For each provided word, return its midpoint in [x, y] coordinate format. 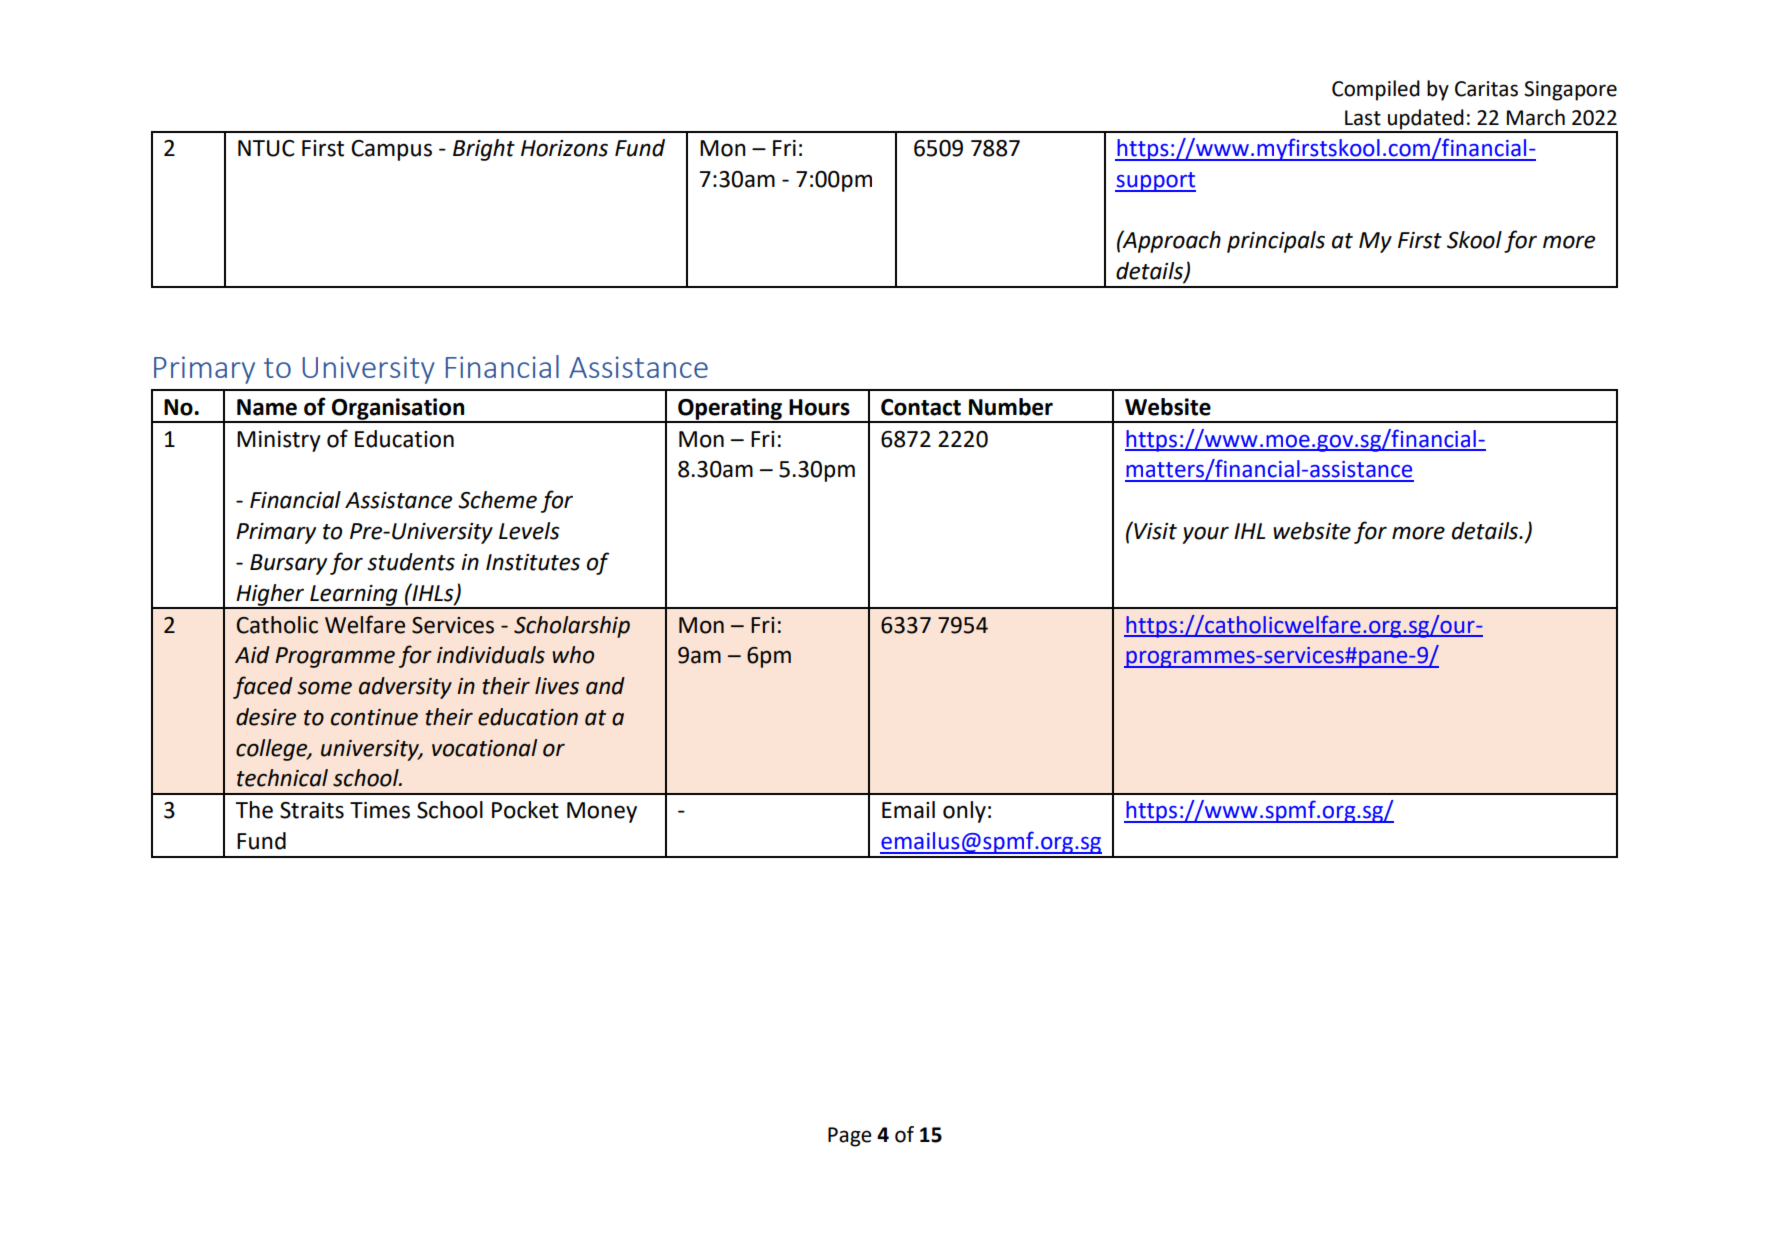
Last [1363, 118]
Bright [484, 150]
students [411, 562]
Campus [391, 150]
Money [602, 812]
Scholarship [572, 627]
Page [850, 1137]
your [1205, 535]
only [964, 812]
